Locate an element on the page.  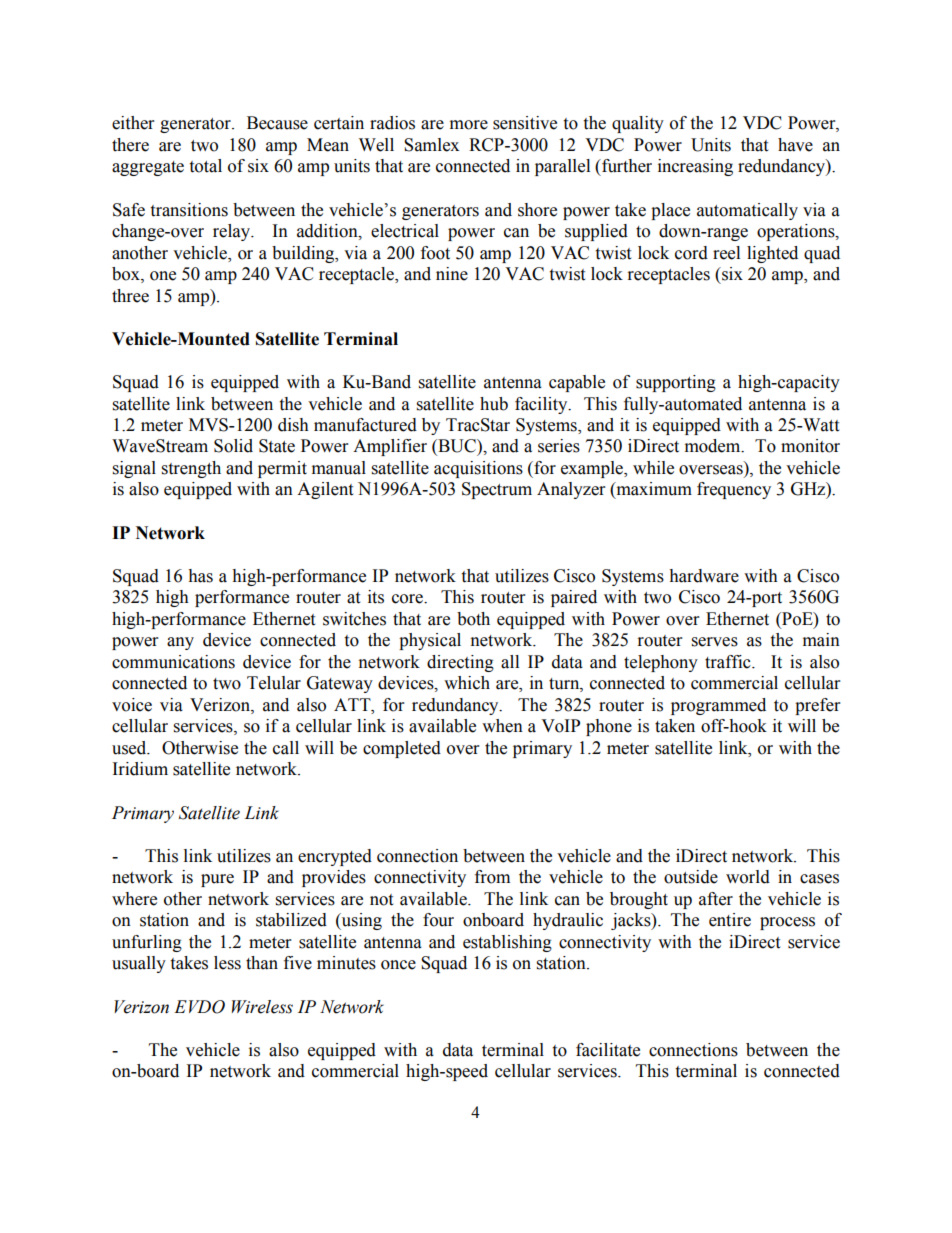
when is located at coordinates (502, 726).
